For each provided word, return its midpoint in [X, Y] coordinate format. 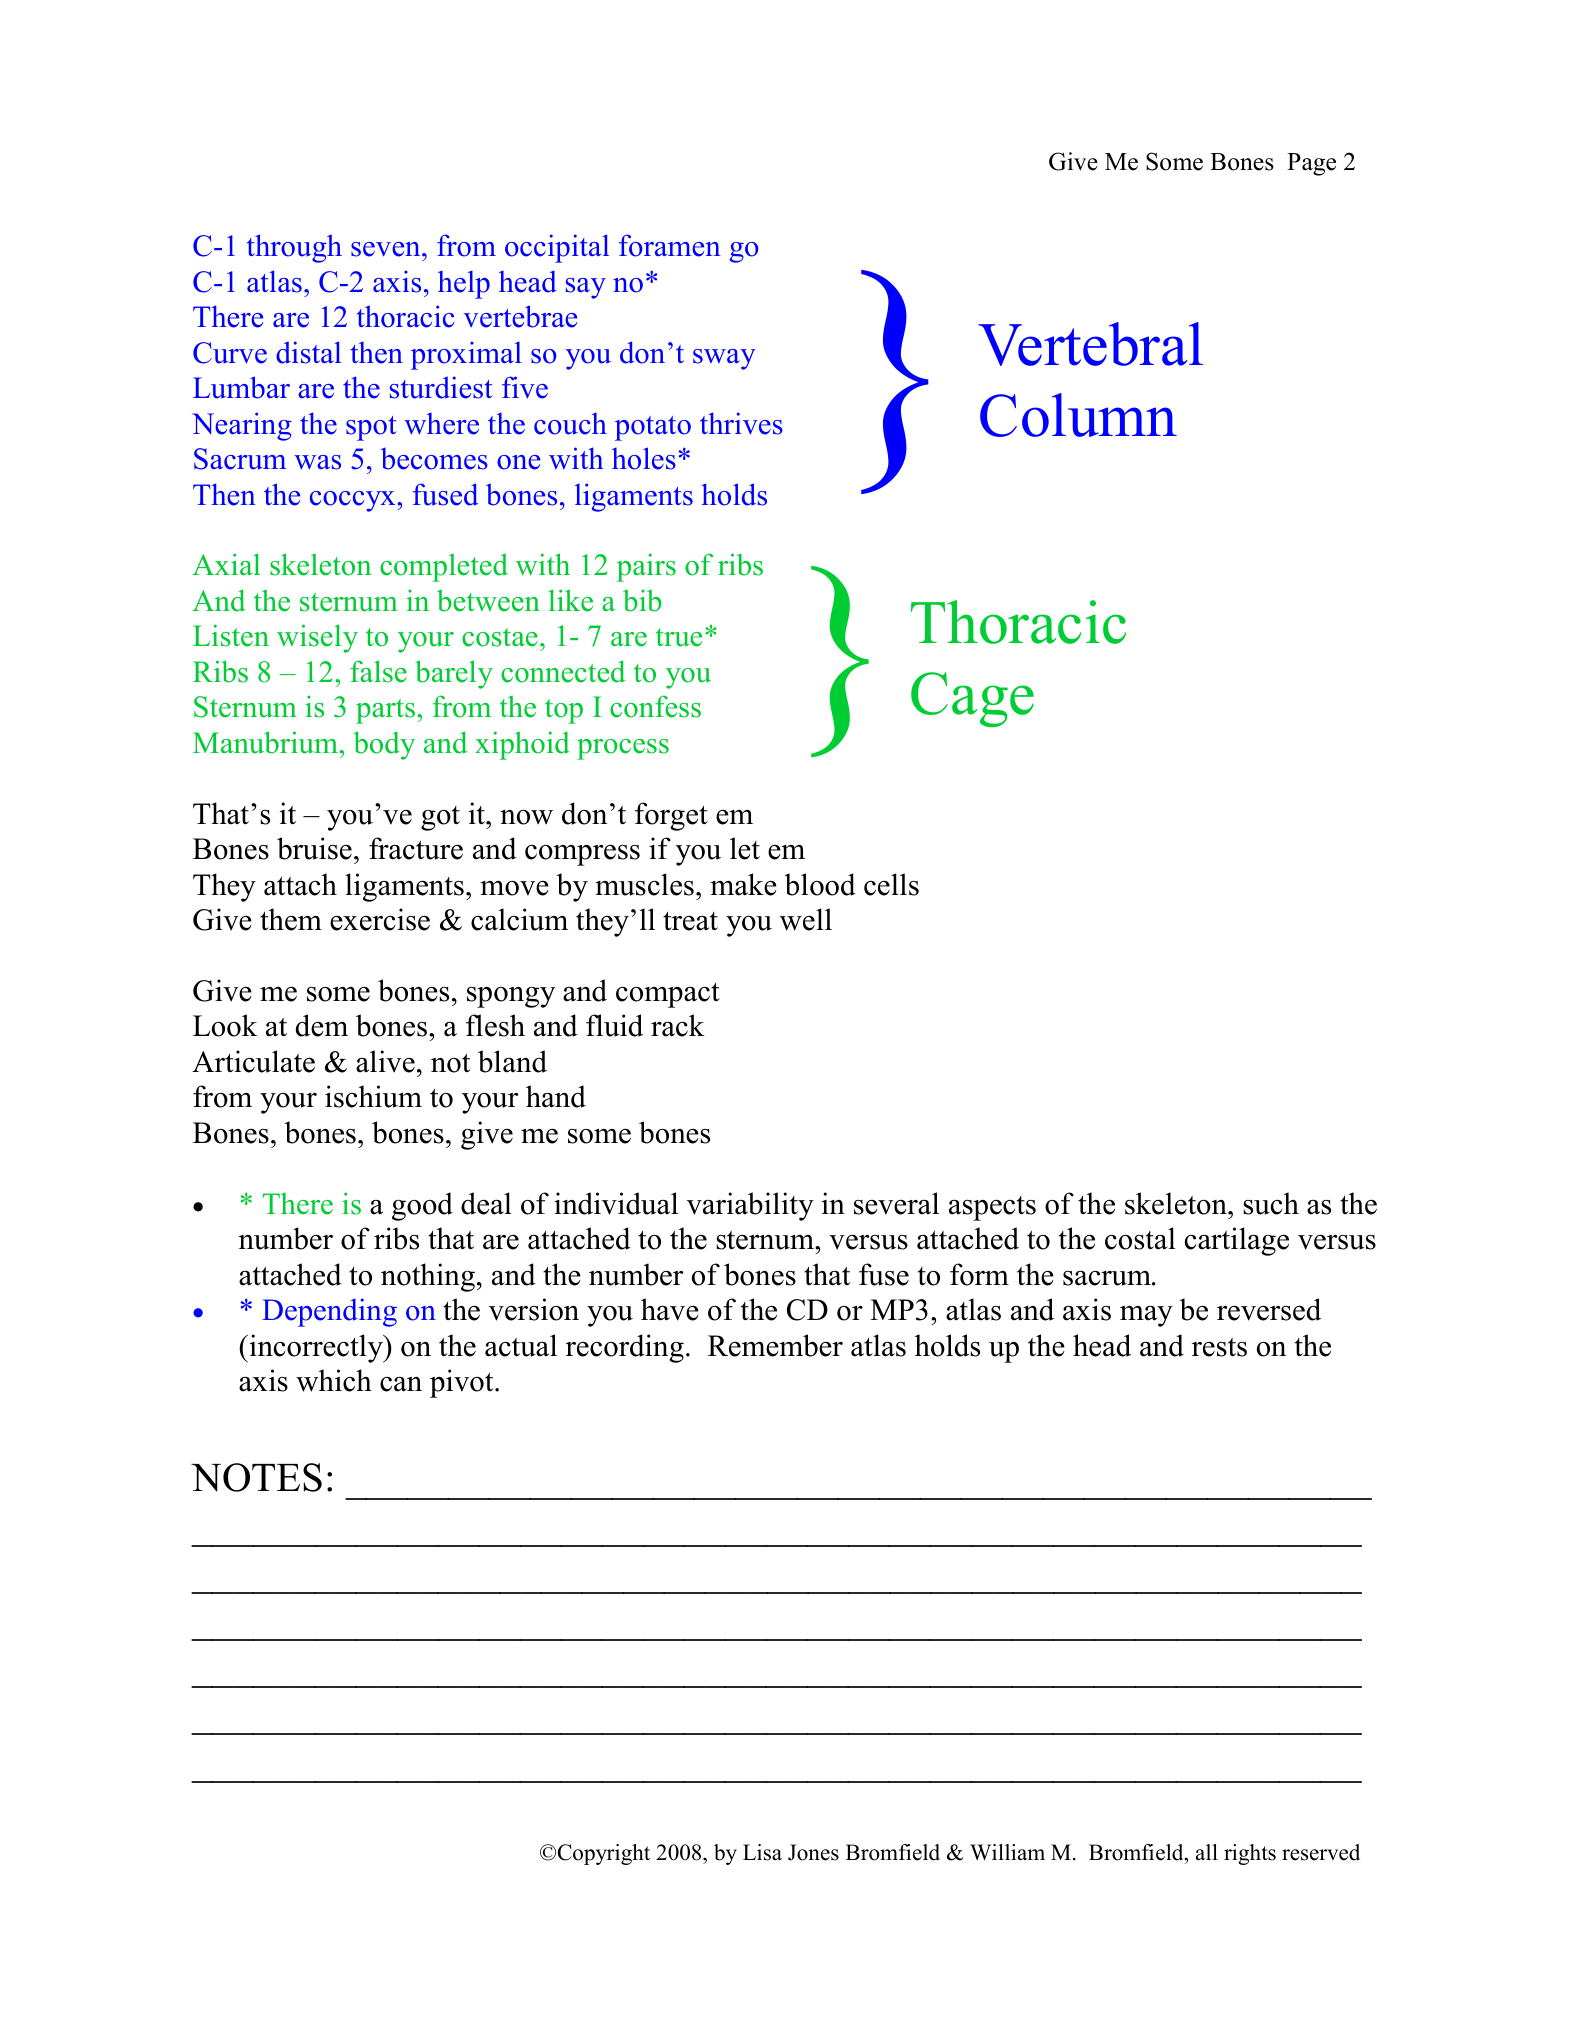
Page [1311, 164]
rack [678, 1025]
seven [387, 249]
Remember [775, 1345]
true [679, 637]
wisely [317, 638]
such [1271, 1203]
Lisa [762, 1852]
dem [321, 1025]
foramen [670, 245]
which [334, 1380]
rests [1219, 1347]
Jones [813, 1852]
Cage [972, 699]
